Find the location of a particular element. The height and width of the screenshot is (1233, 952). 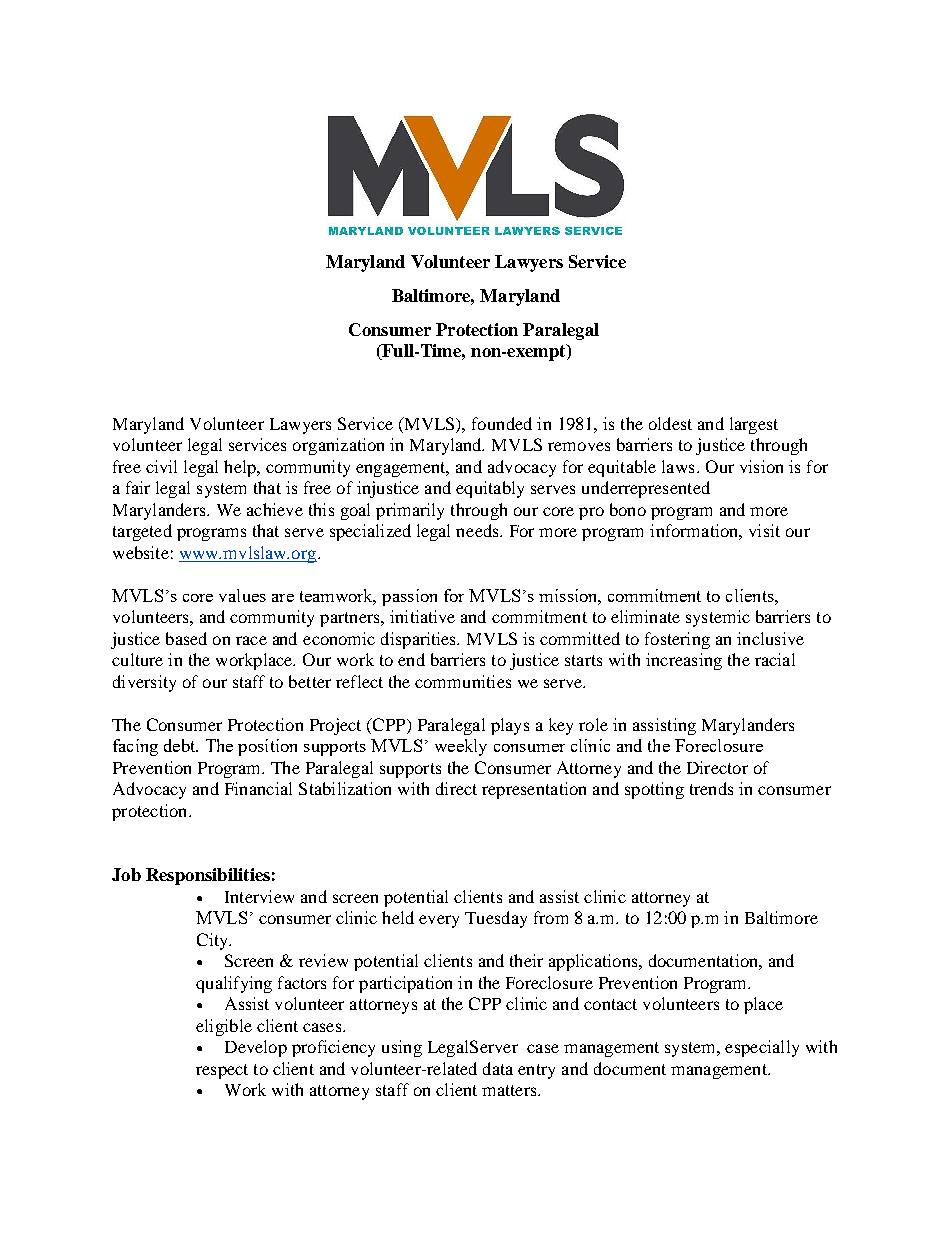

passion is located at coordinates (409, 597).
